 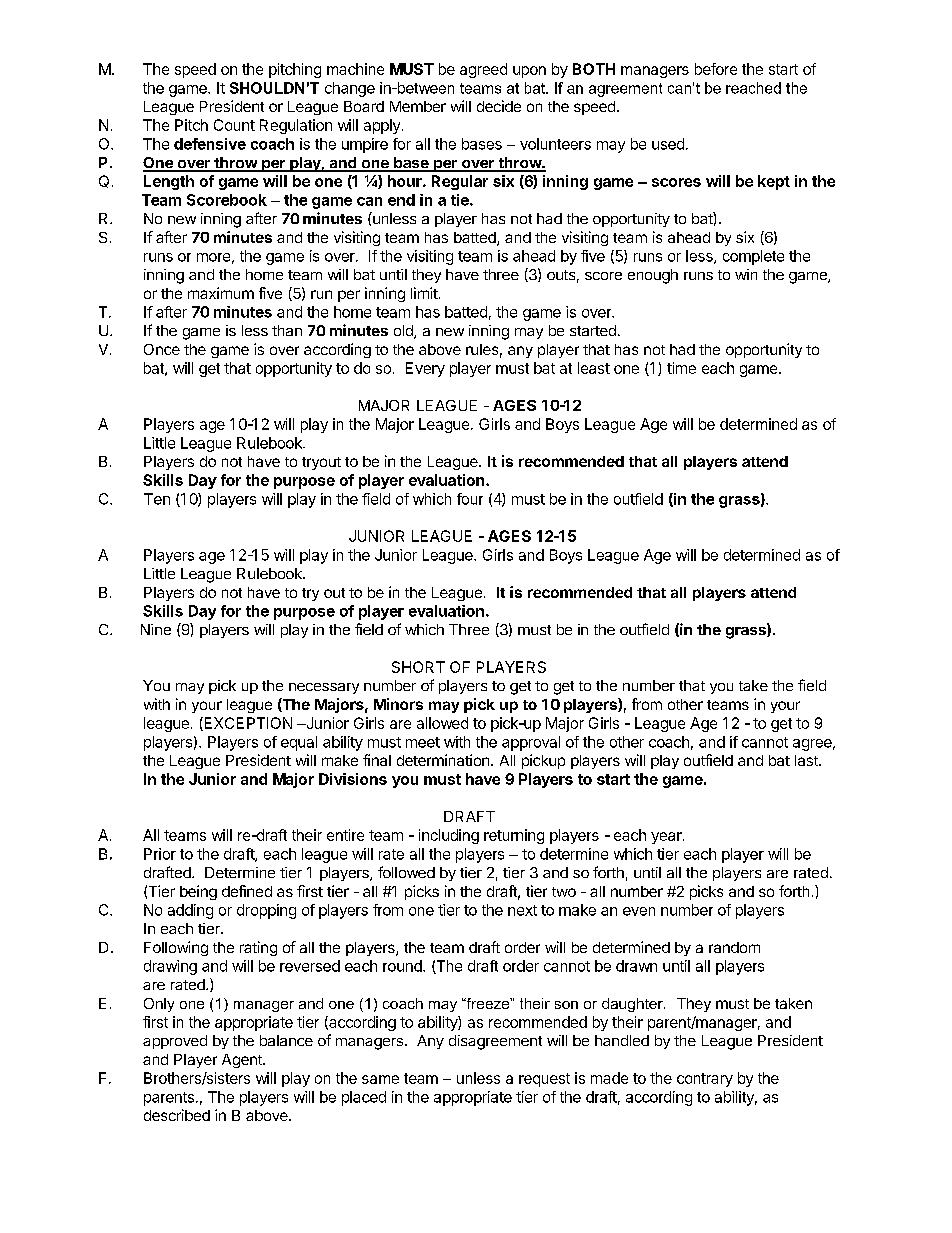 What do you see at coordinates (807, 760) in the page?
I see `last` at bounding box center [807, 760].
